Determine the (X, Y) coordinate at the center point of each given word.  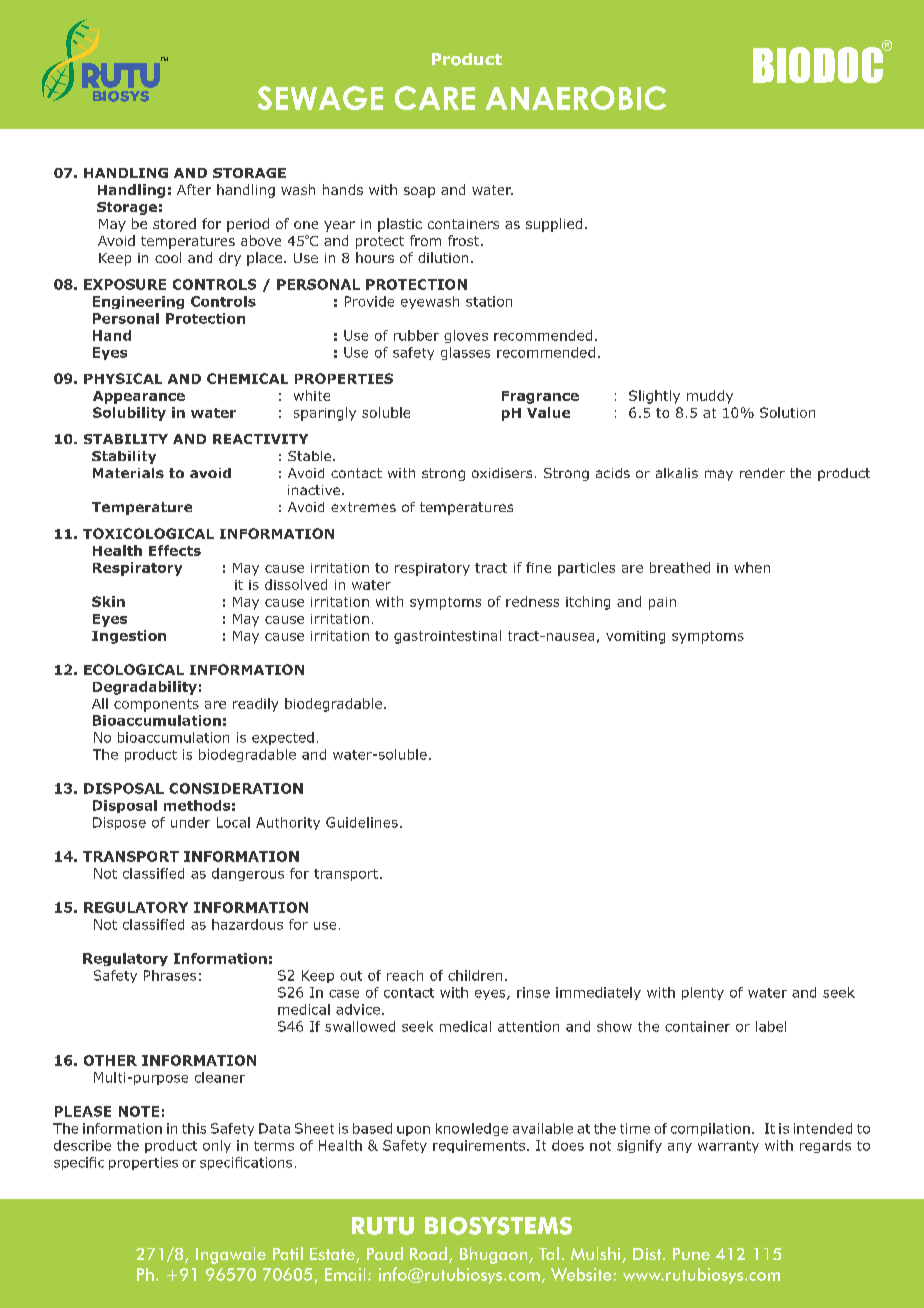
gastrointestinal (447, 637)
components (156, 705)
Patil (288, 1253)
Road (430, 1255)
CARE (435, 98)
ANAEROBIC (576, 98)
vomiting (635, 637)
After (194, 189)
